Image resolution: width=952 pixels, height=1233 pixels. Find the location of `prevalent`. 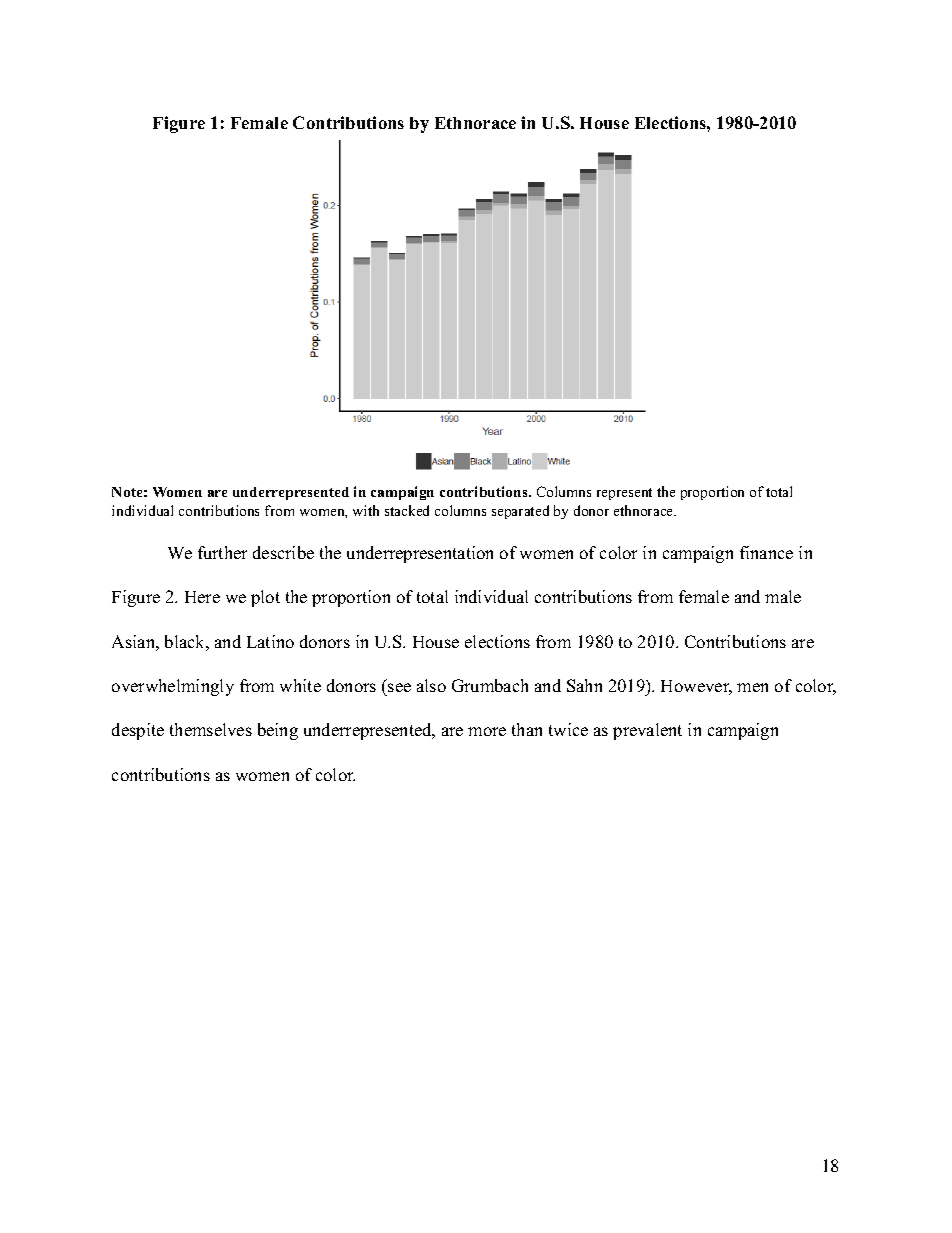

prevalent is located at coordinates (647, 731).
